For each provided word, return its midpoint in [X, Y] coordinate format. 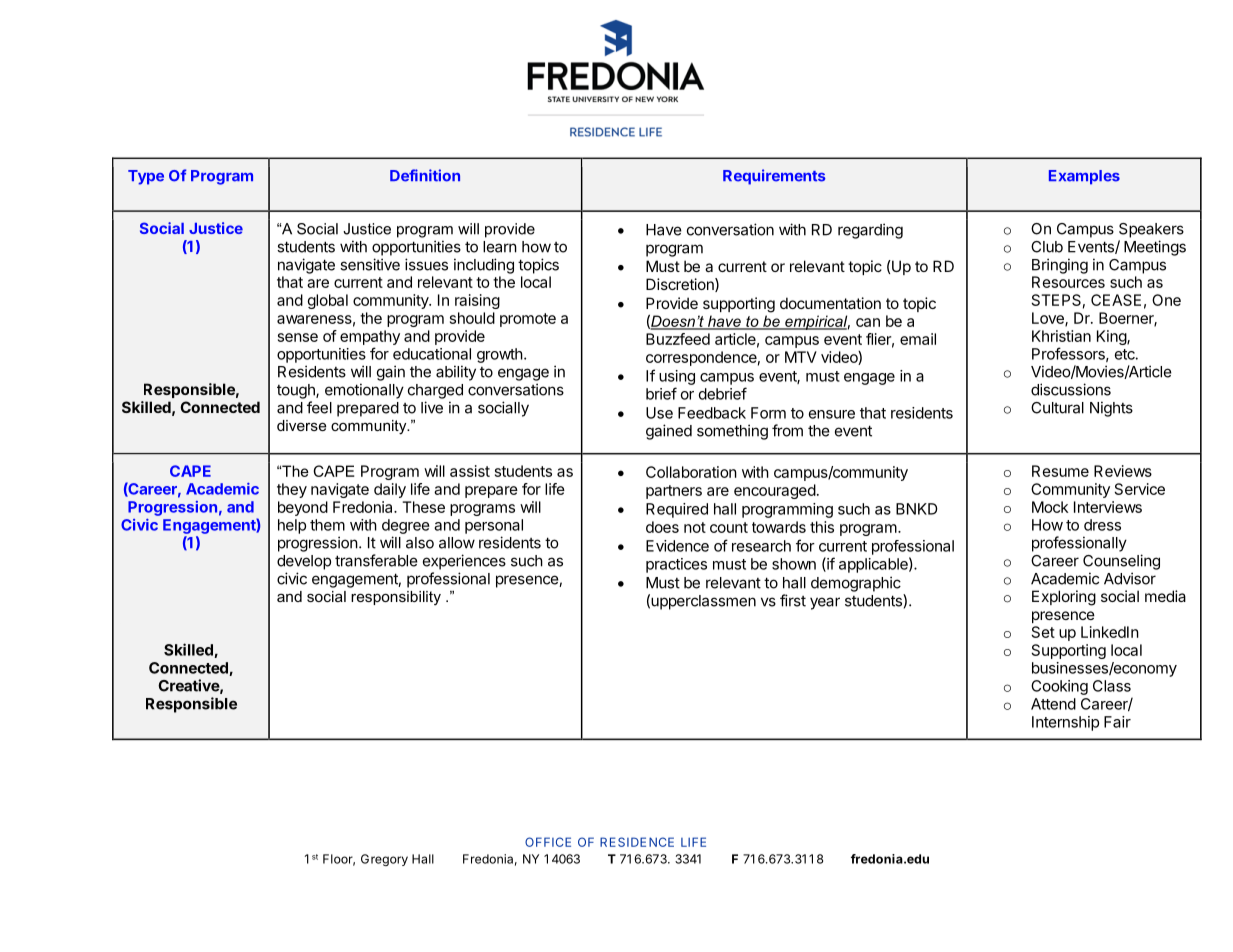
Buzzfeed [678, 339]
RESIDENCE [637, 842]
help [292, 526]
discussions [1071, 389]
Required [677, 510]
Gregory [384, 860]
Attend [1053, 704]
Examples [1084, 177]
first [793, 600]
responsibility [396, 598]
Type [146, 177]
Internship [1065, 723]
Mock [1050, 507]
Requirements [774, 177]
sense [298, 337]
